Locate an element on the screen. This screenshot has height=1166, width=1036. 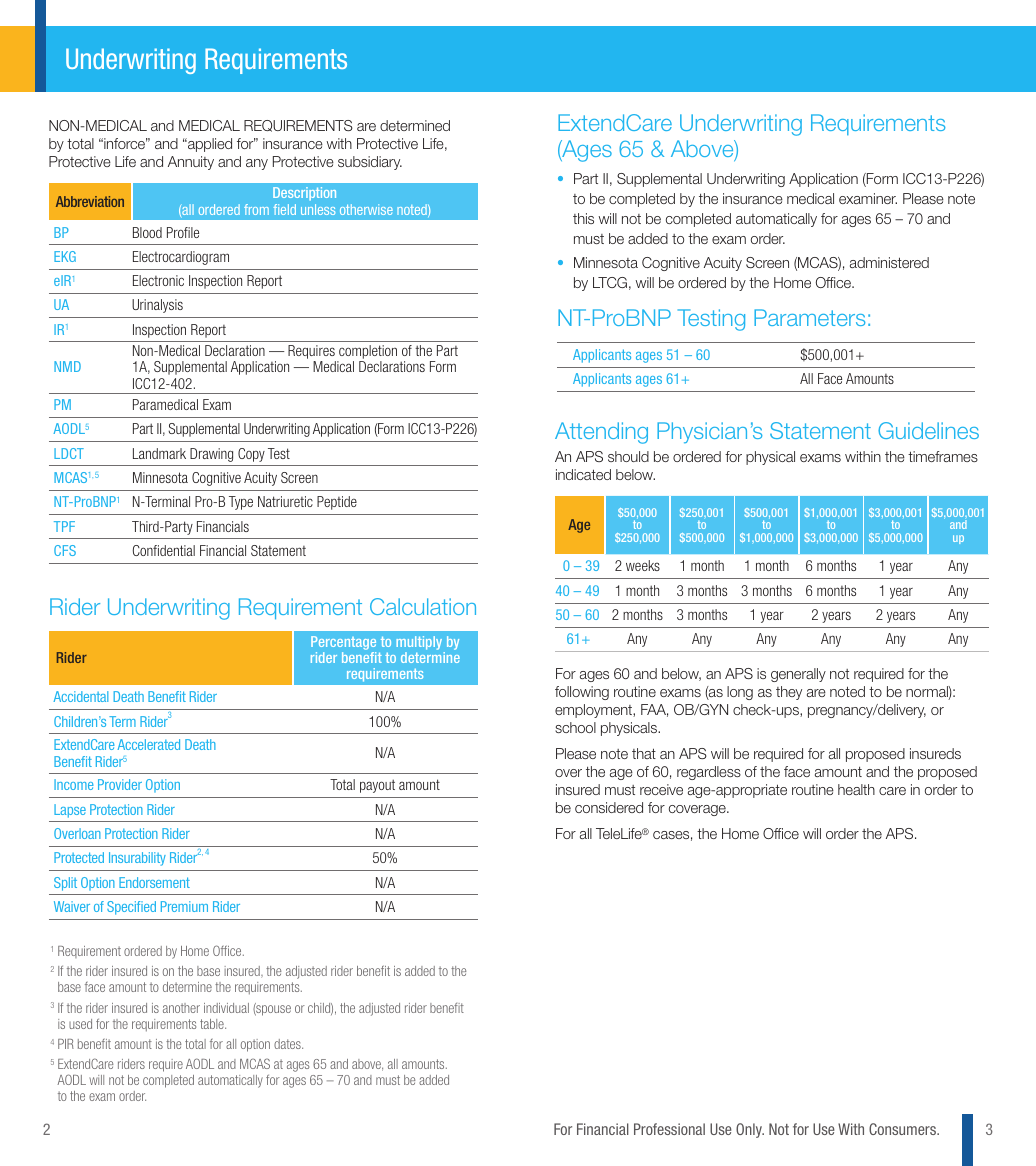
Accidental is located at coordinates (80, 696).
